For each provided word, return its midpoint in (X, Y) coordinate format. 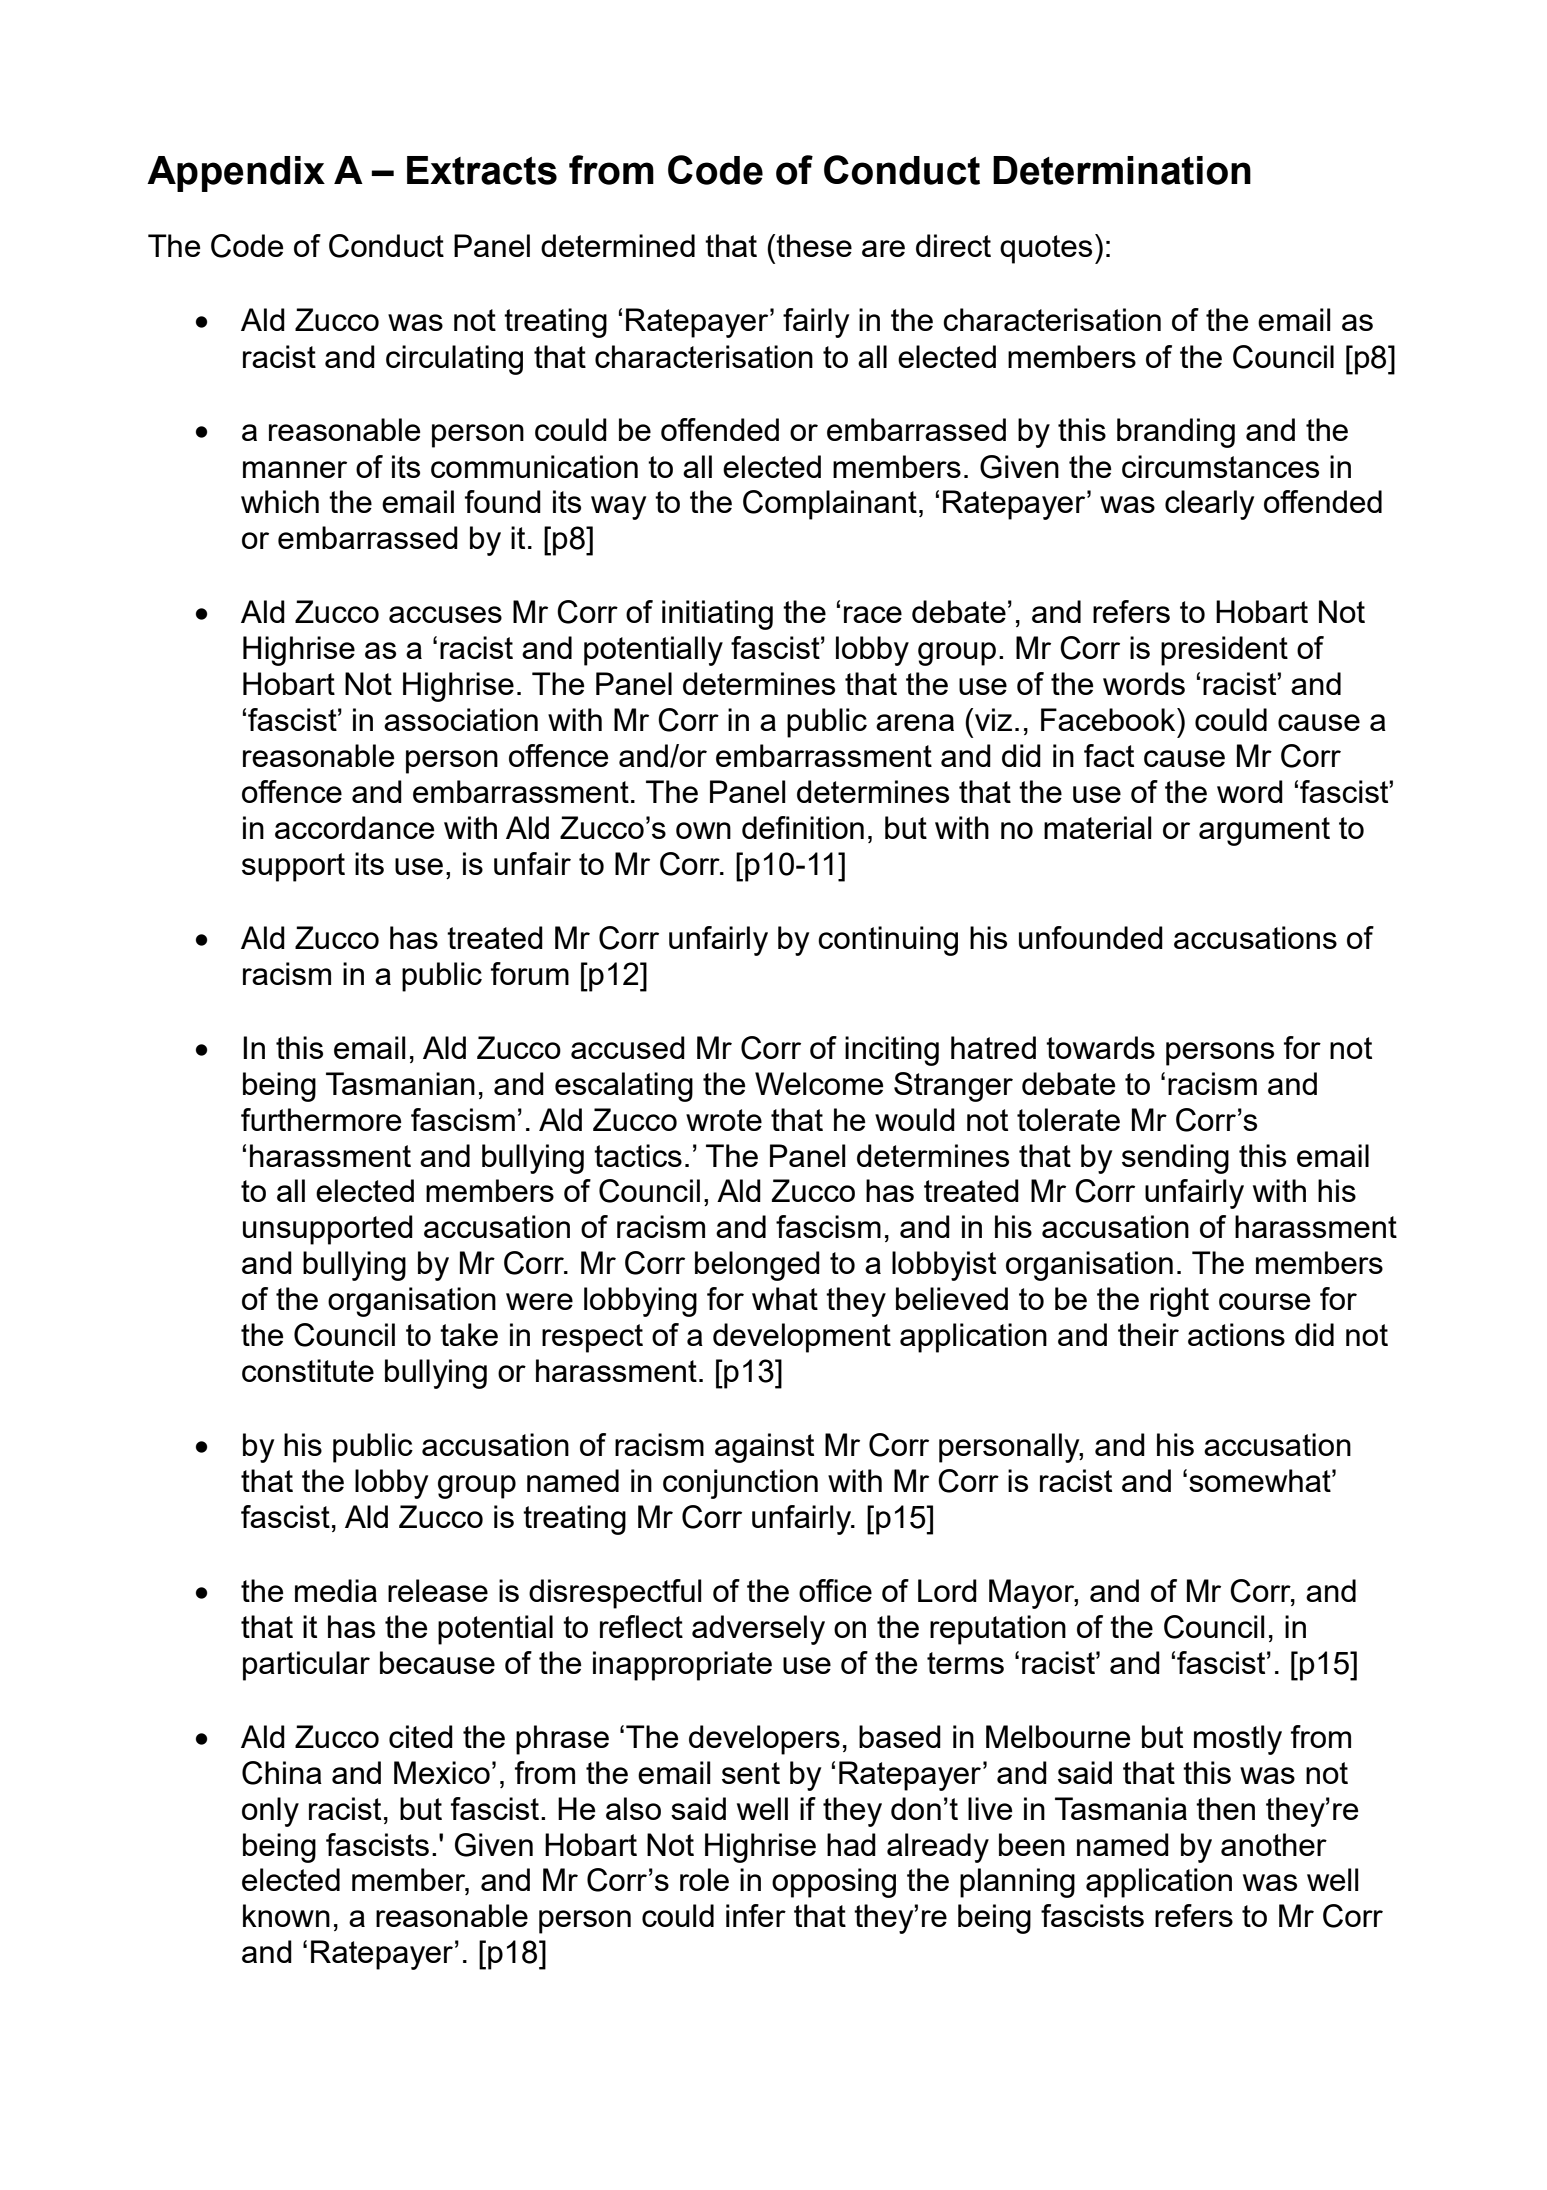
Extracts (482, 170)
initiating (717, 615)
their (1148, 1334)
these (814, 245)
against (764, 1448)
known (286, 1915)
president (1224, 651)
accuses (445, 614)
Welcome (819, 1083)
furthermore (321, 1119)
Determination (1122, 170)
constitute (308, 1370)
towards (1100, 1047)
